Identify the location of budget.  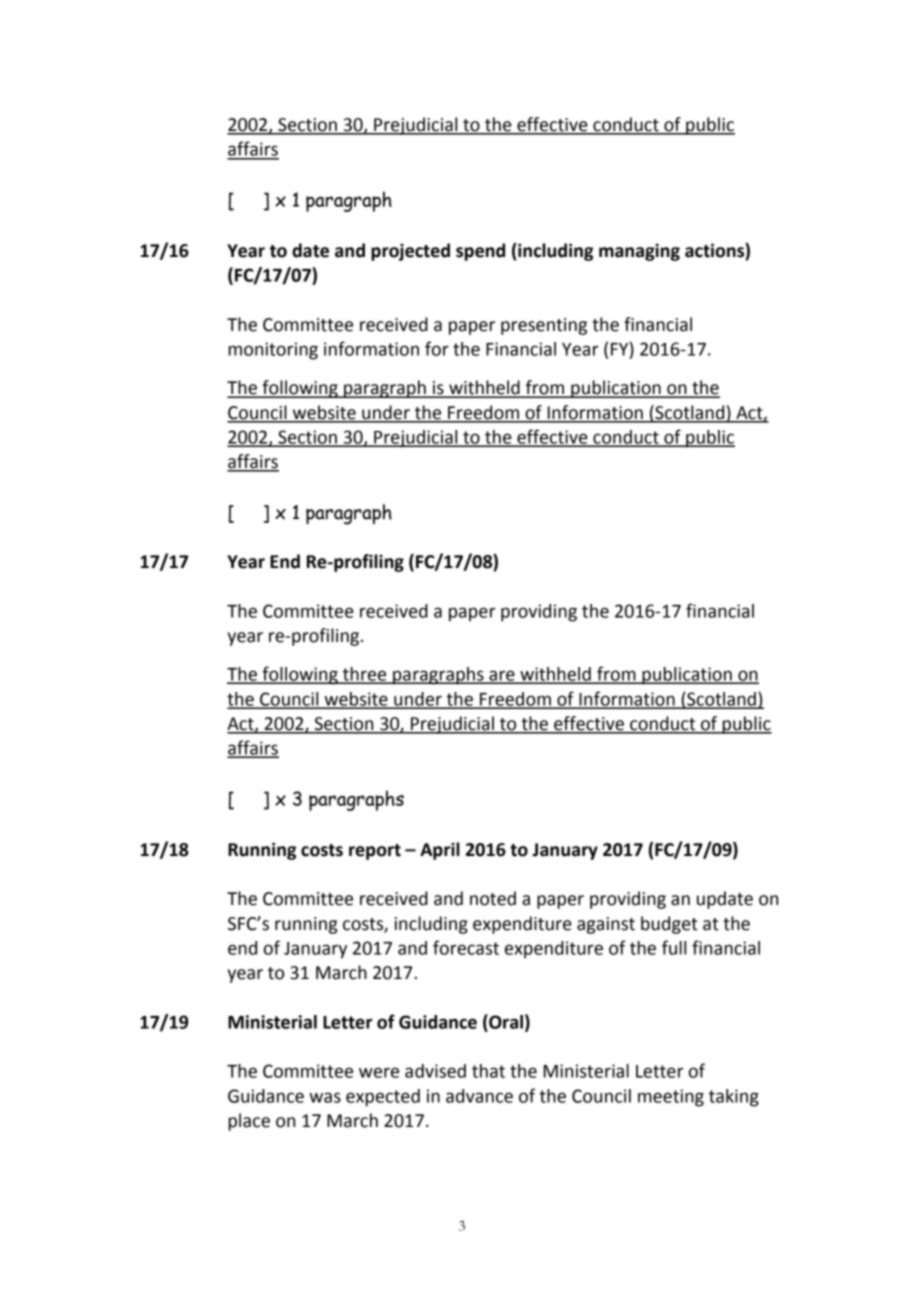
(669, 925).
